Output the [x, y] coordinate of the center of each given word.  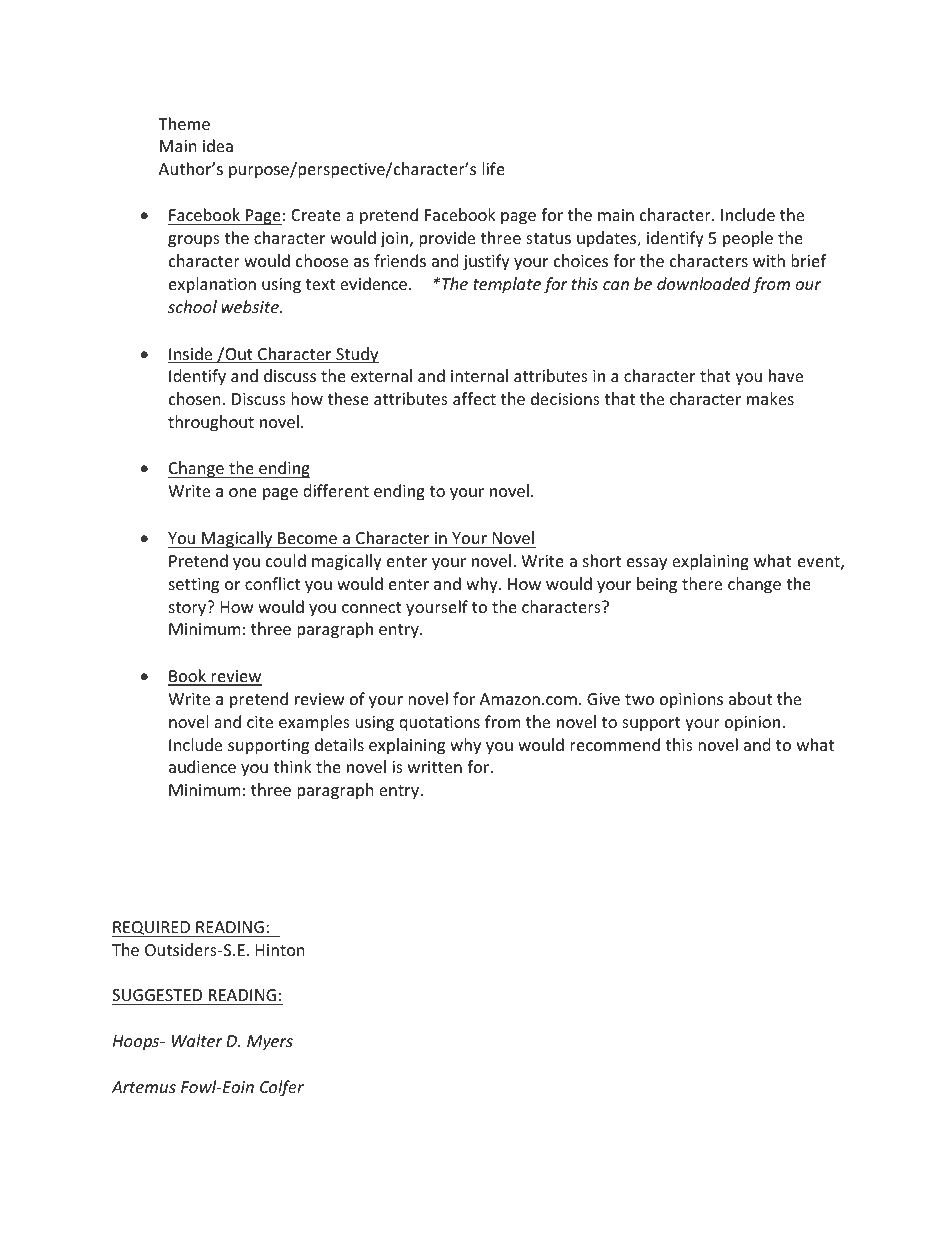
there [702, 583]
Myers [270, 1043]
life [493, 168]
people [748, 239]
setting [194, 586]
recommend [615, 744]
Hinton [280, 950]
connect [372, 607]
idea [218, 145]
